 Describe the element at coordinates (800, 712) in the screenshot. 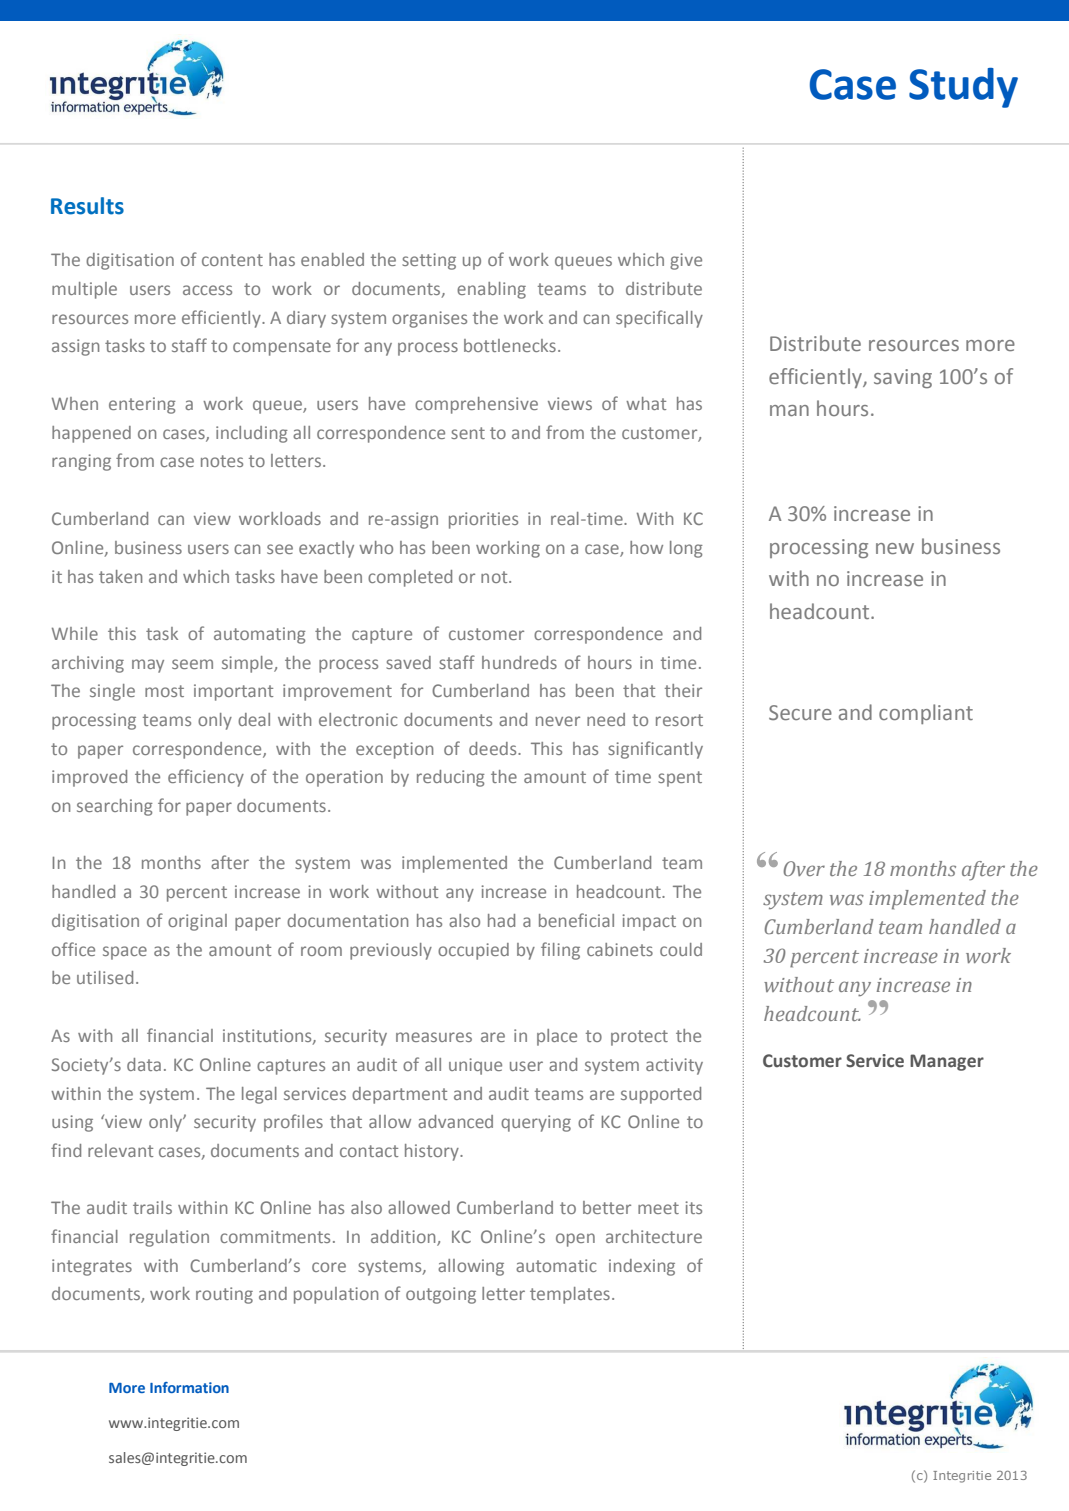

I see `Secure` at that location.
